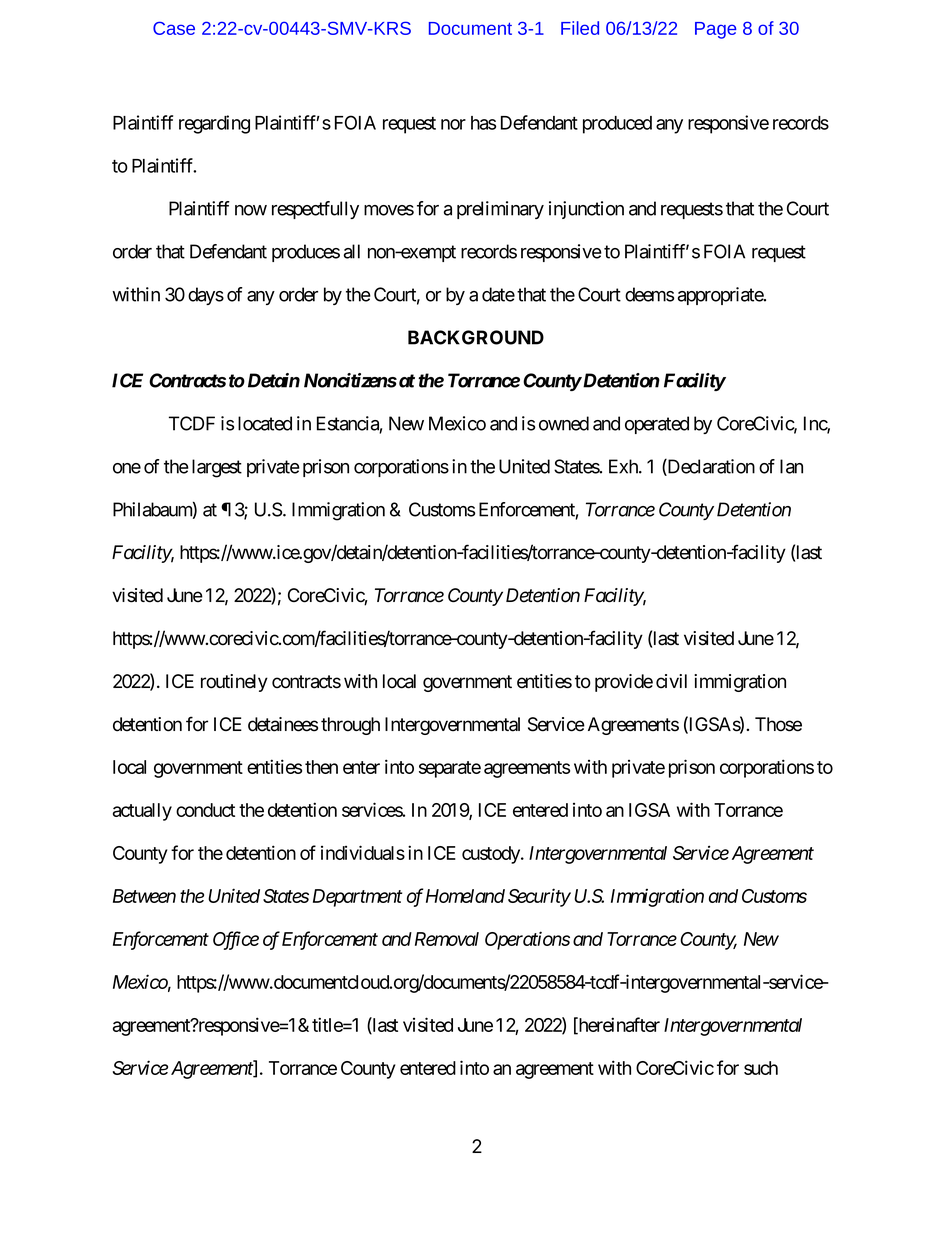 The width and height of the image is (952, 1233). What do you see at coordinates (217, 468) in the image?
I see `largest` at bounding box center [217, 468].
